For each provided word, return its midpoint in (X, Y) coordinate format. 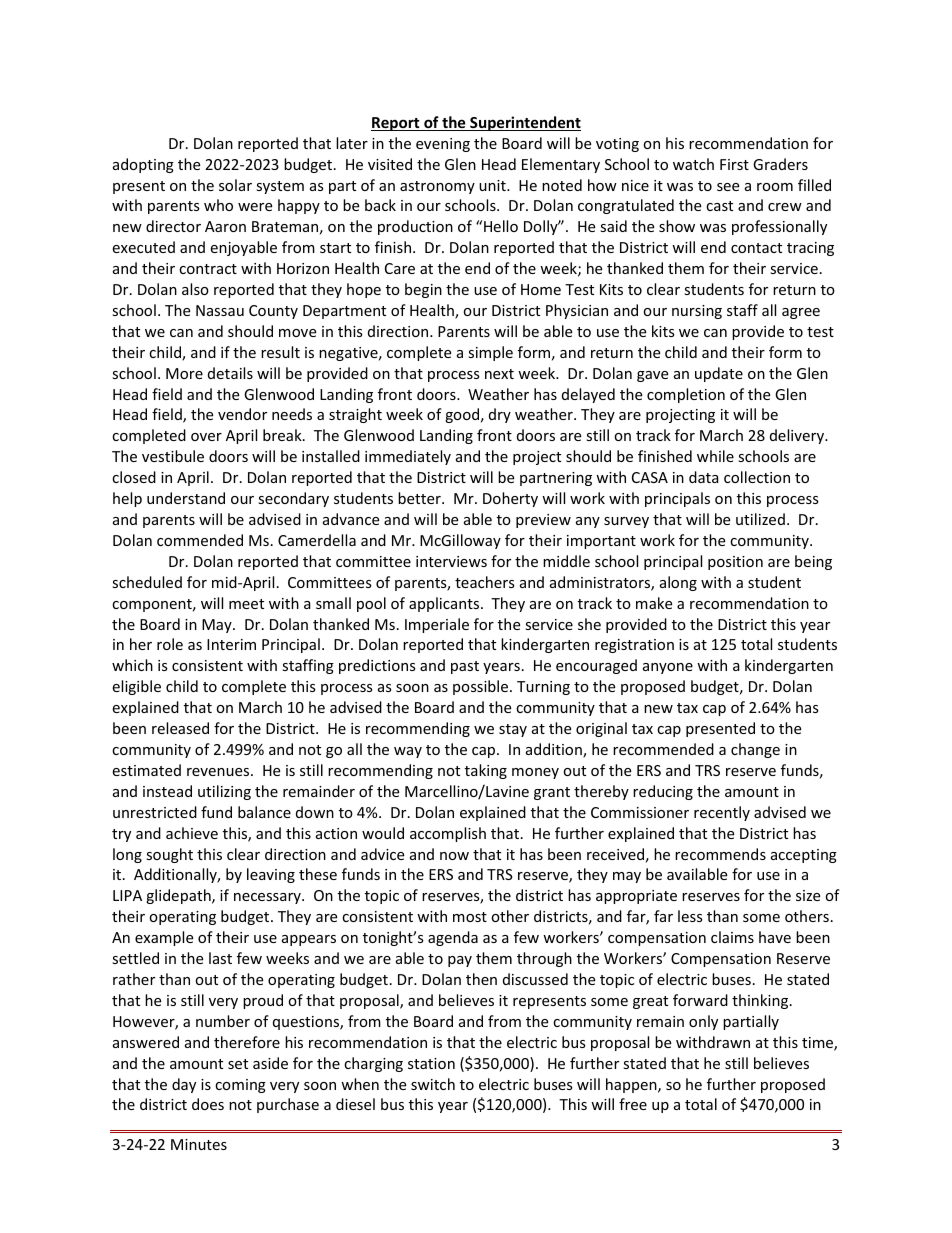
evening (443, 145)
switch (433, 1084)
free (633, 1104)
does (208, 1104)
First (734, 164)
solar (235, 185)
